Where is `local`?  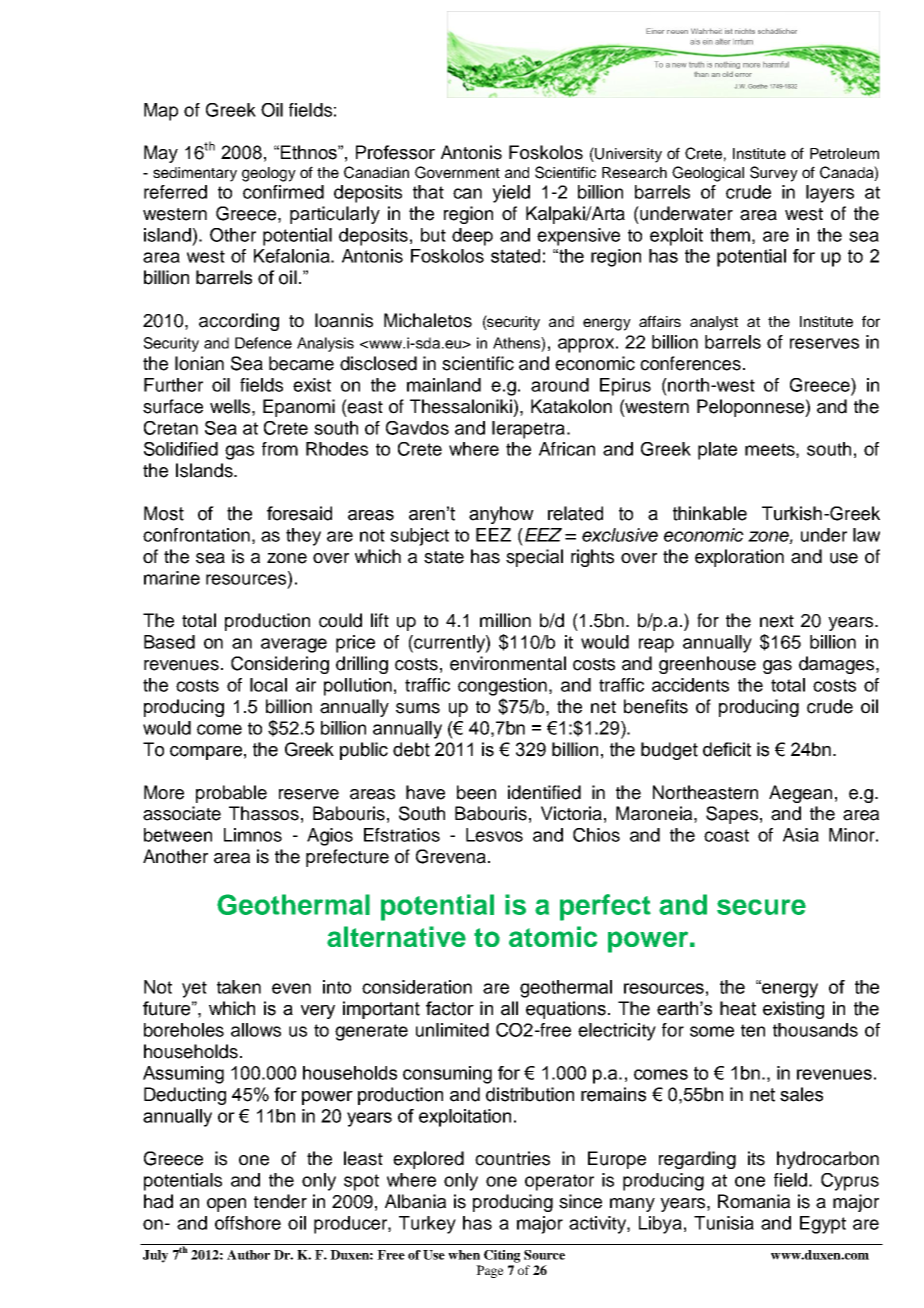
local is located at coordinates (268, 685).
